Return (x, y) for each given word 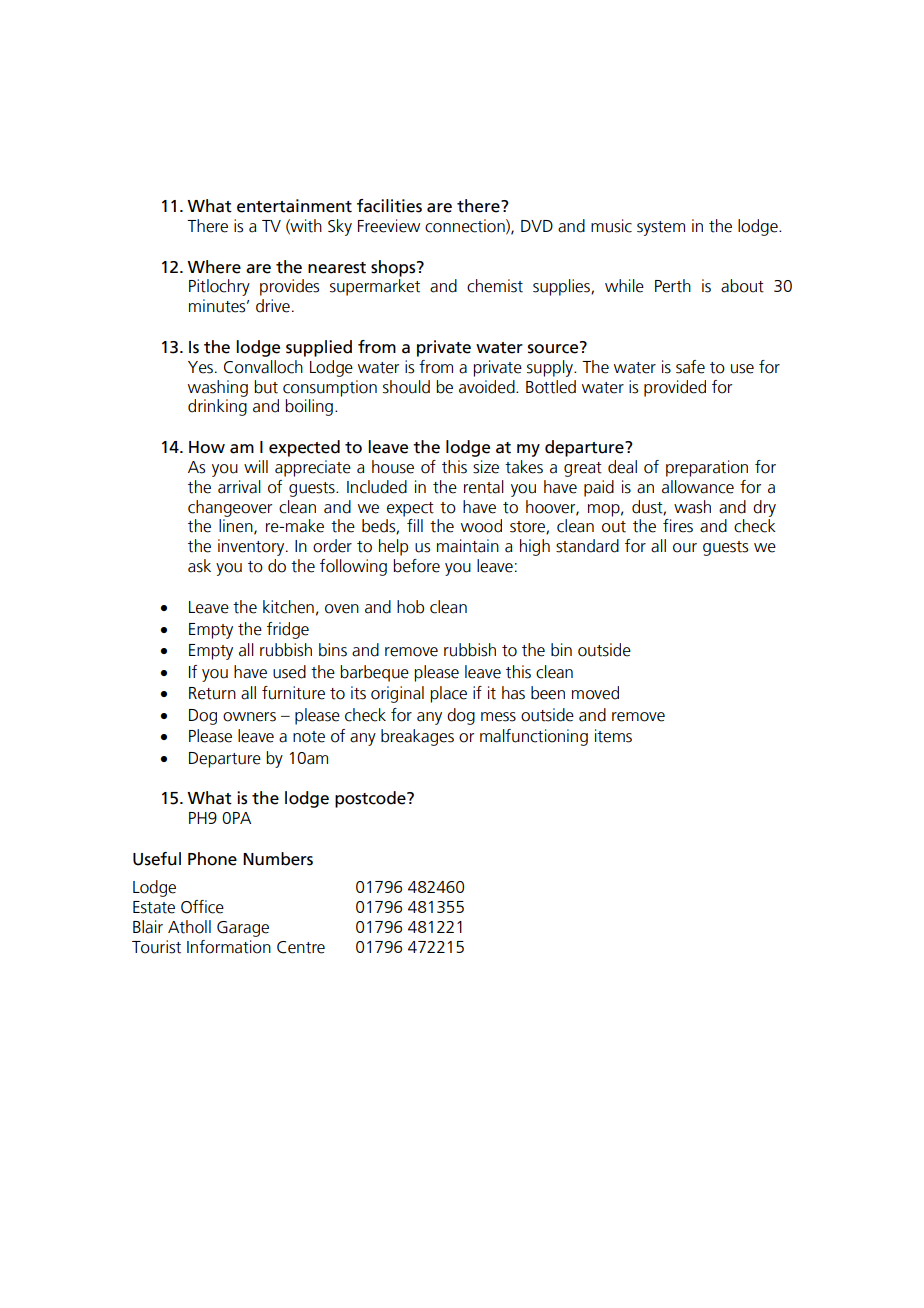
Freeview (389, 226)
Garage (243, 929)
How (207, 447)
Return (212, 693)
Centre (301, 947)
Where (214, 267)
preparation (707, 468)
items (613, 736)
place (448, 694)
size (486, 467)
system (661, 228)
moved (595, 693)
